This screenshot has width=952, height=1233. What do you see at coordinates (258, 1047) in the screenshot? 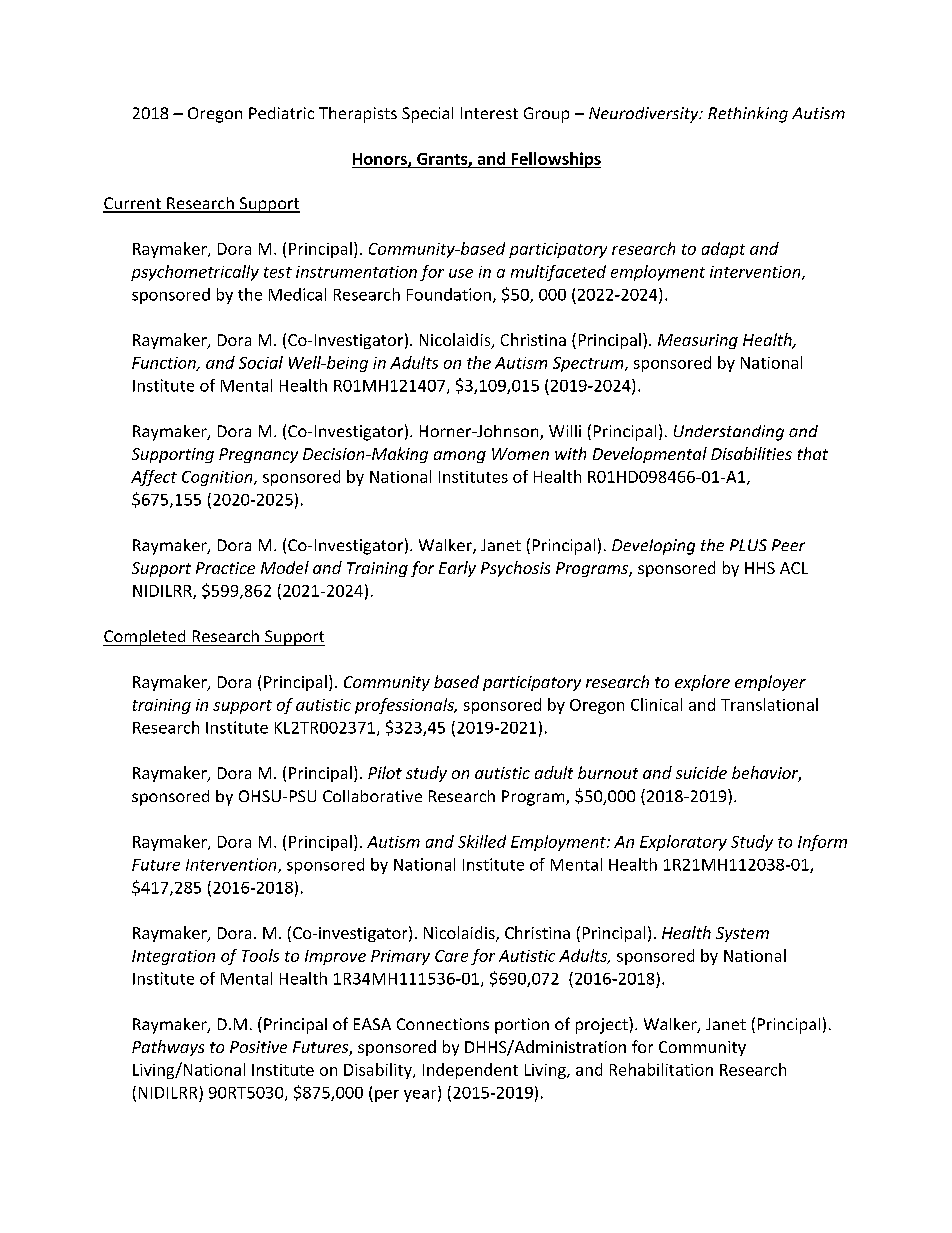
I see `Positive` at bounding box center [258, 1047].
